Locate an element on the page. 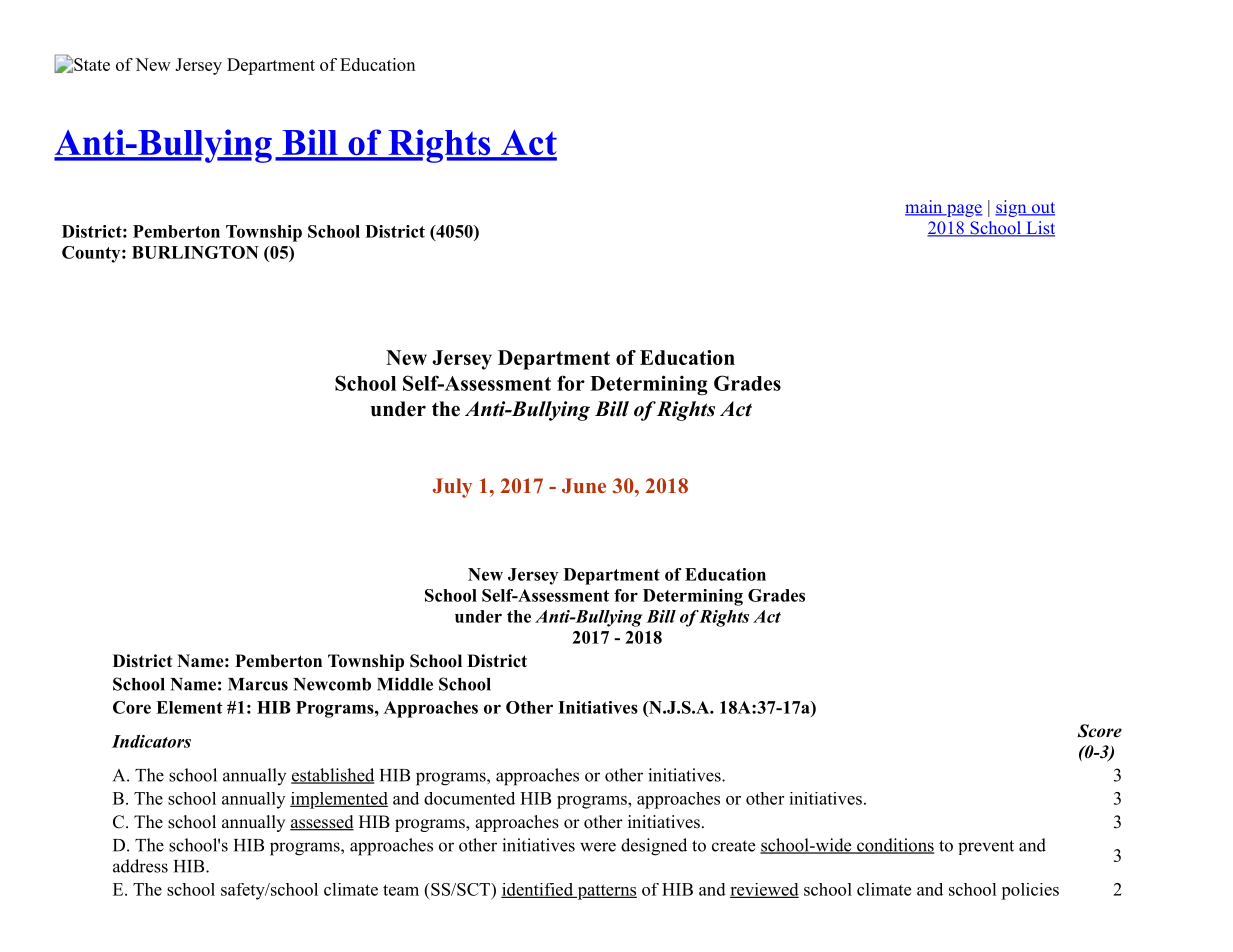 This image has height=952, width=1233. July is located at coordinates (452, 488).
